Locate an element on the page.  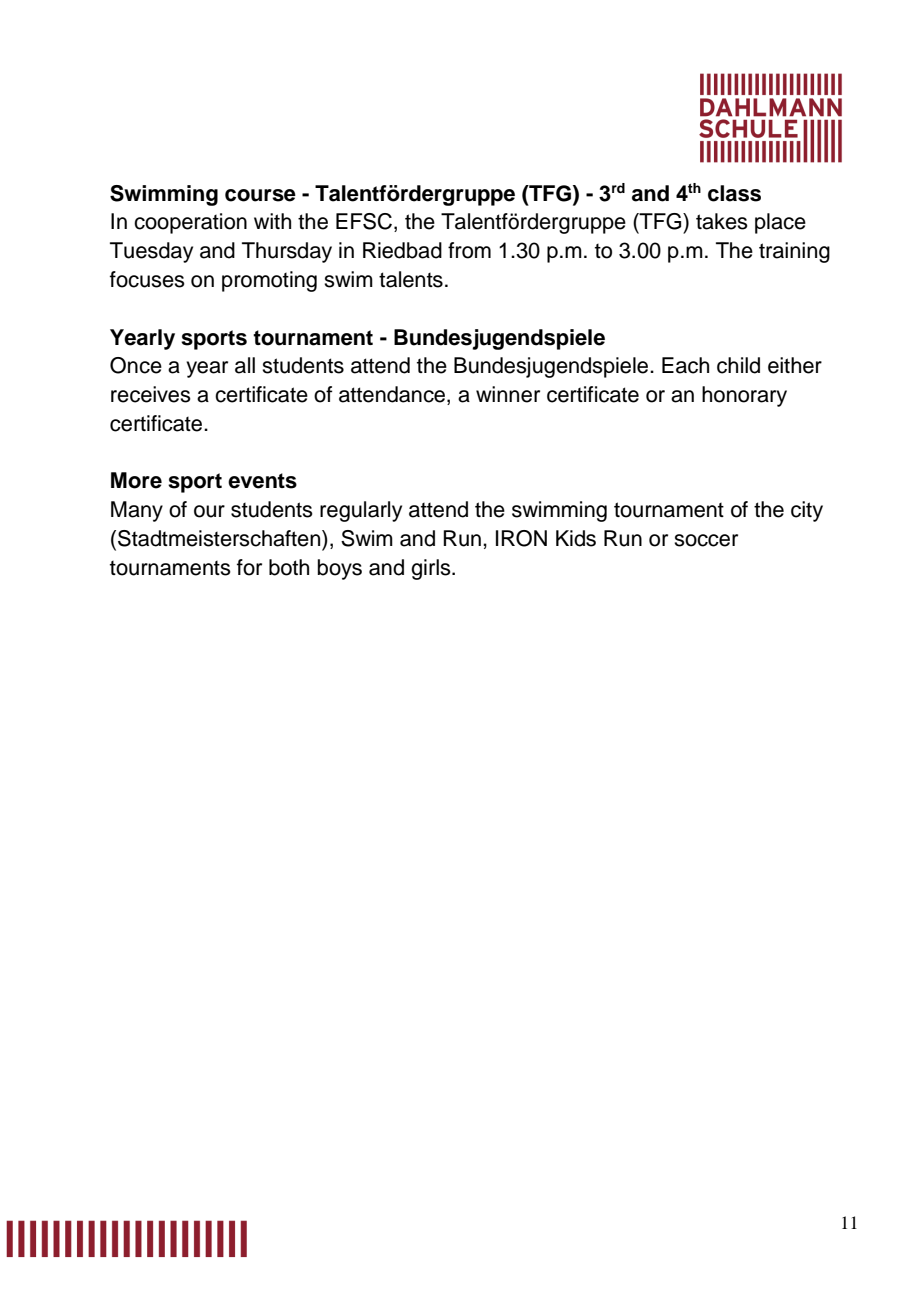
from is located at coordinates (469, 250).
